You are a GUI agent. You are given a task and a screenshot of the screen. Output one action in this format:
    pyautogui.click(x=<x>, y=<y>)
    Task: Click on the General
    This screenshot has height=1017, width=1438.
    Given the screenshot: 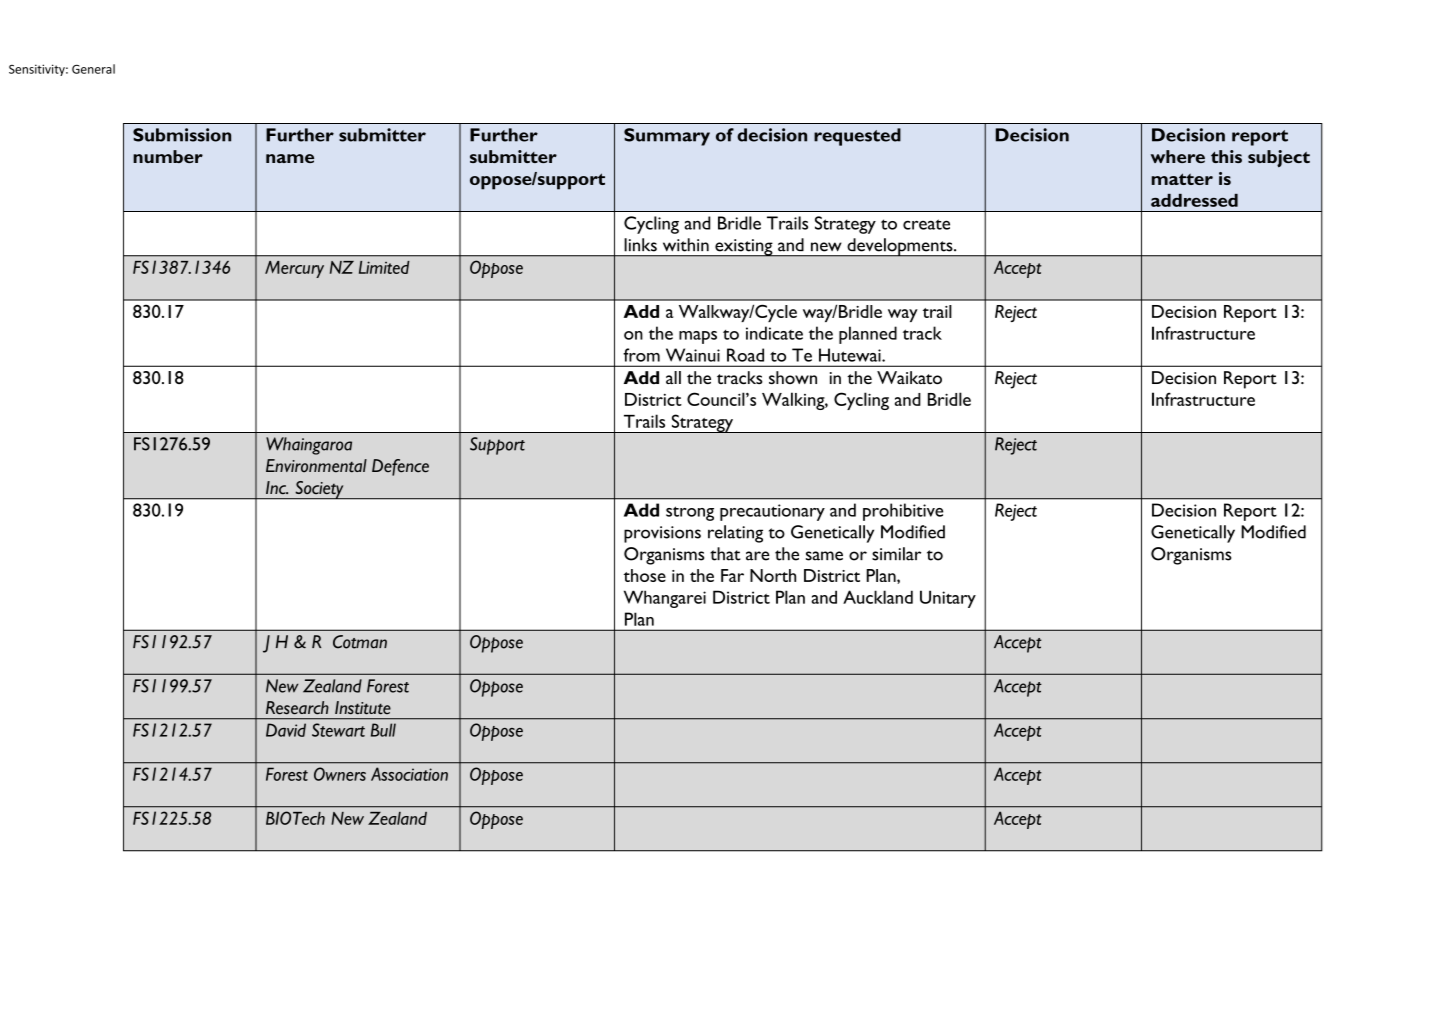 What is the action you would take?
    pyautogui.click(x=93, y=69)
